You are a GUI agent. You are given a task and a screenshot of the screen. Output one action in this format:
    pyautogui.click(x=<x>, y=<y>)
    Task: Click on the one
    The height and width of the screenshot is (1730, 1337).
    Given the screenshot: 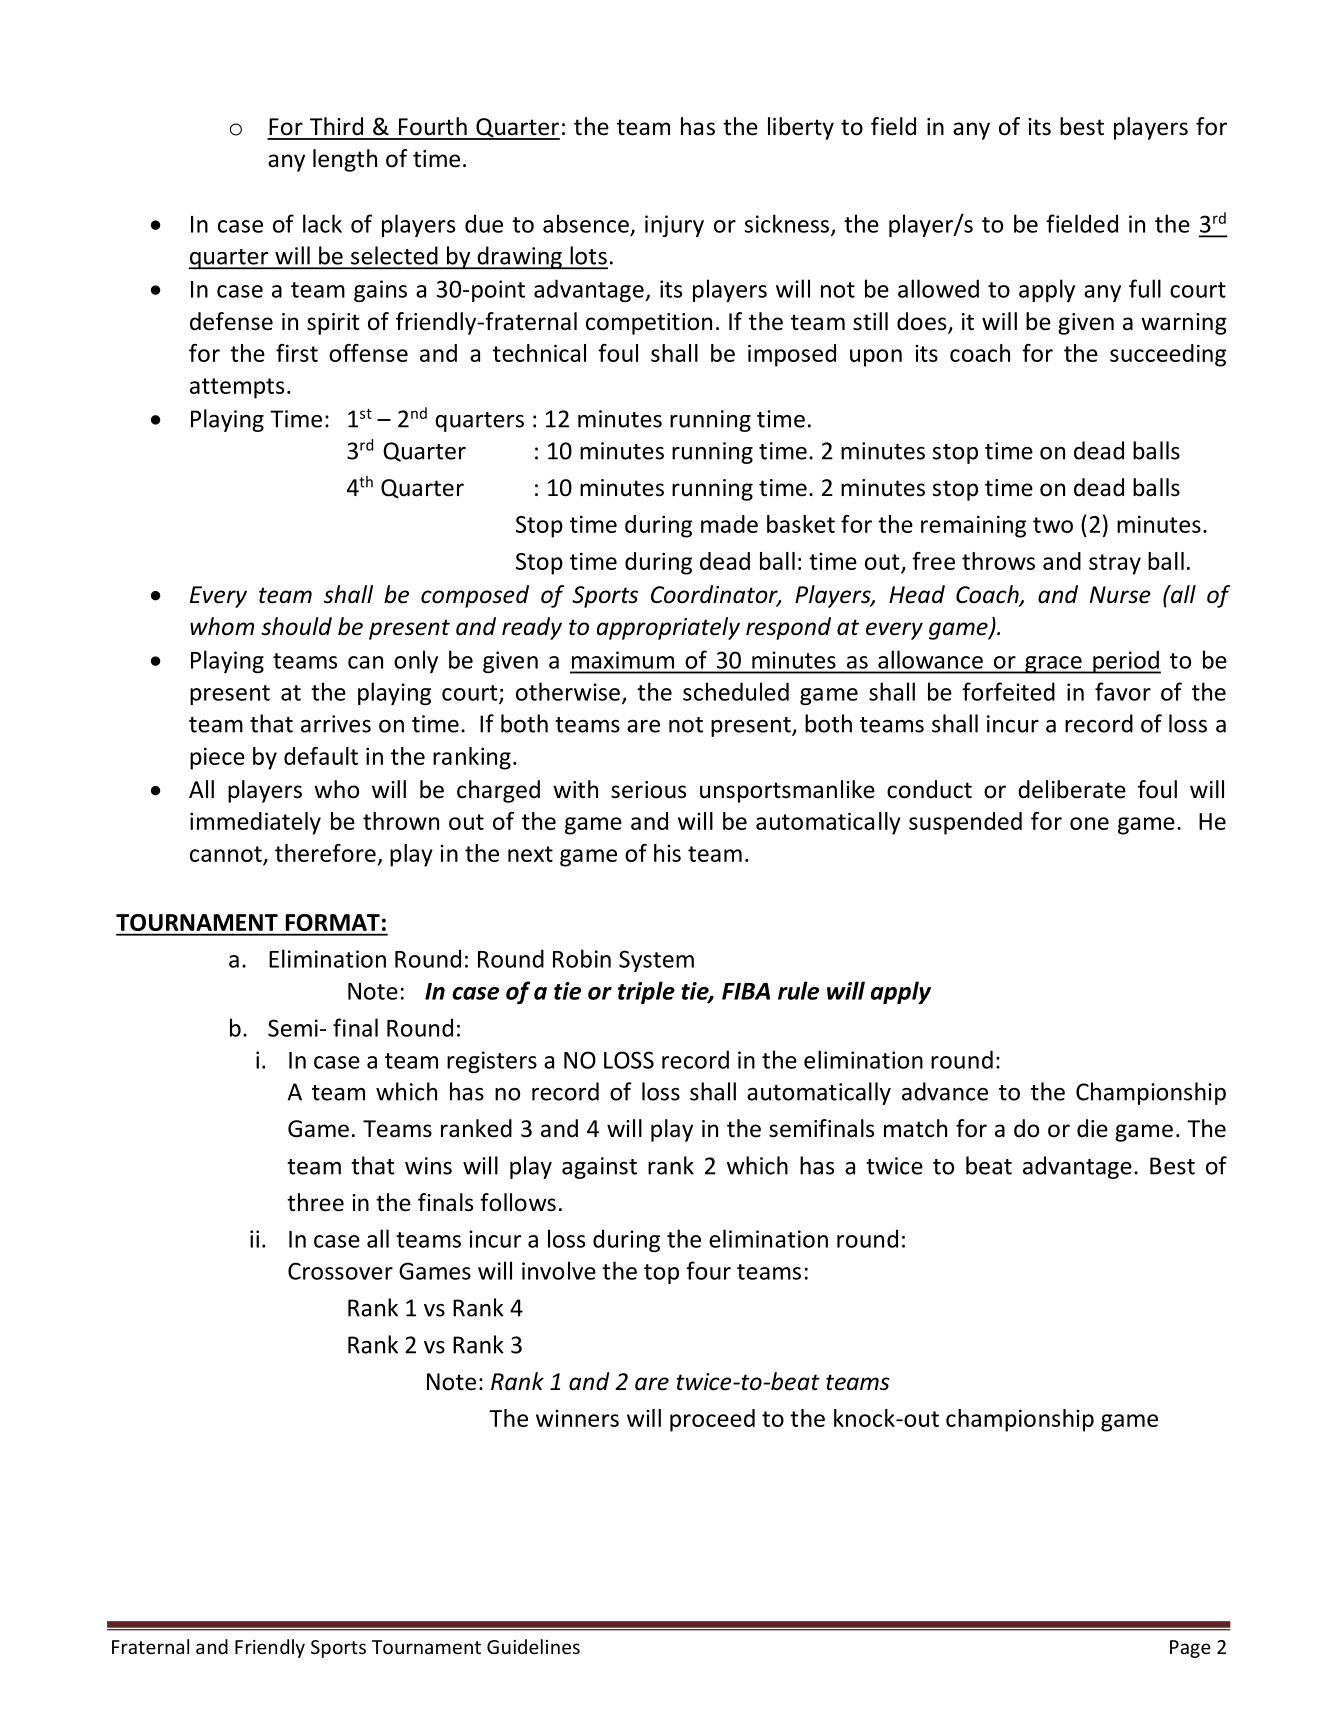 What is the action you would take?
    pyautogui.click(x=1089, y=823)
